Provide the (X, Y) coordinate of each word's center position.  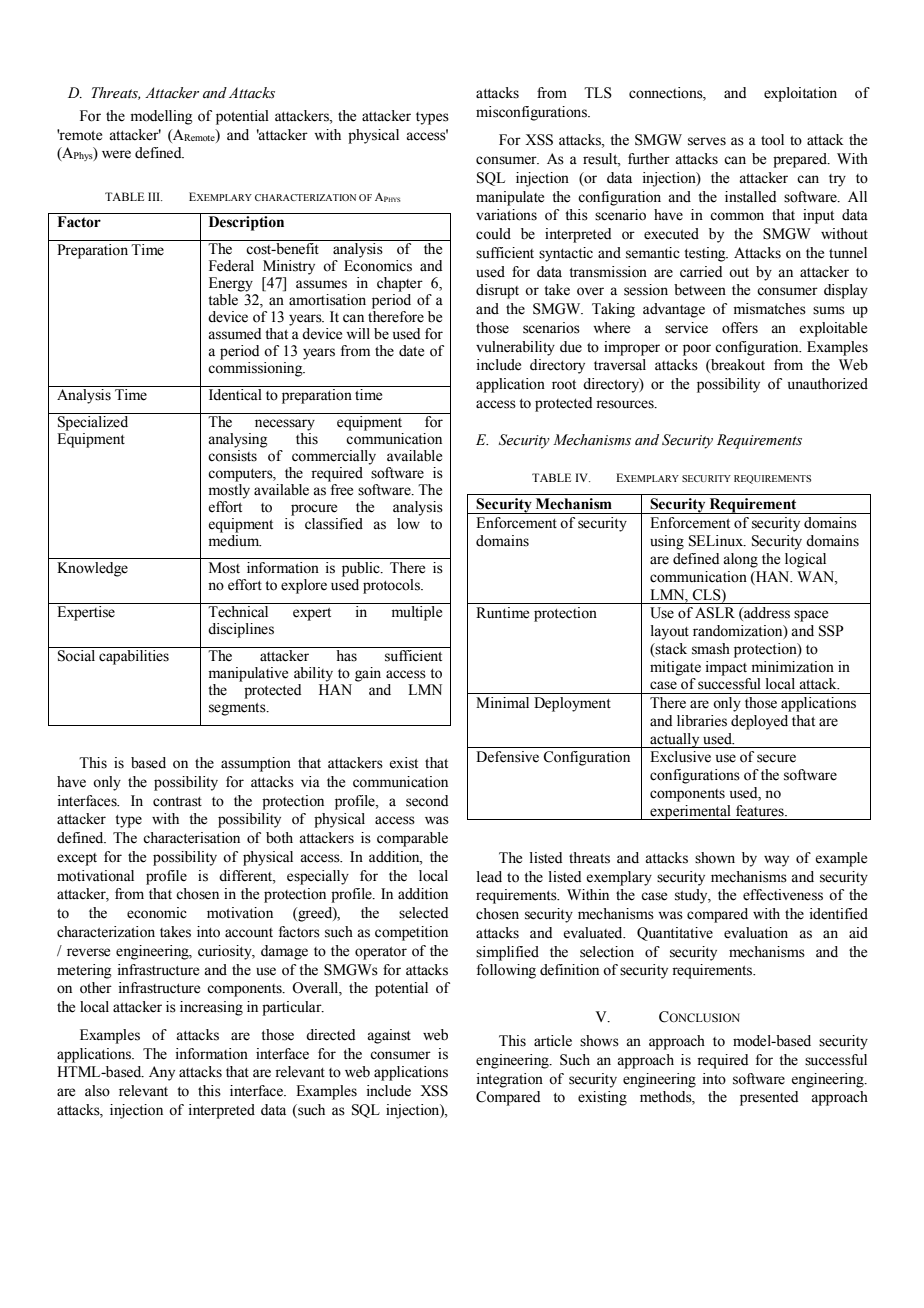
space (811, 616)
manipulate (510, 198)
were (116, 154)
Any (162, 1073)
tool (772, 140)
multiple (417, 613)
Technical (238, 612)
